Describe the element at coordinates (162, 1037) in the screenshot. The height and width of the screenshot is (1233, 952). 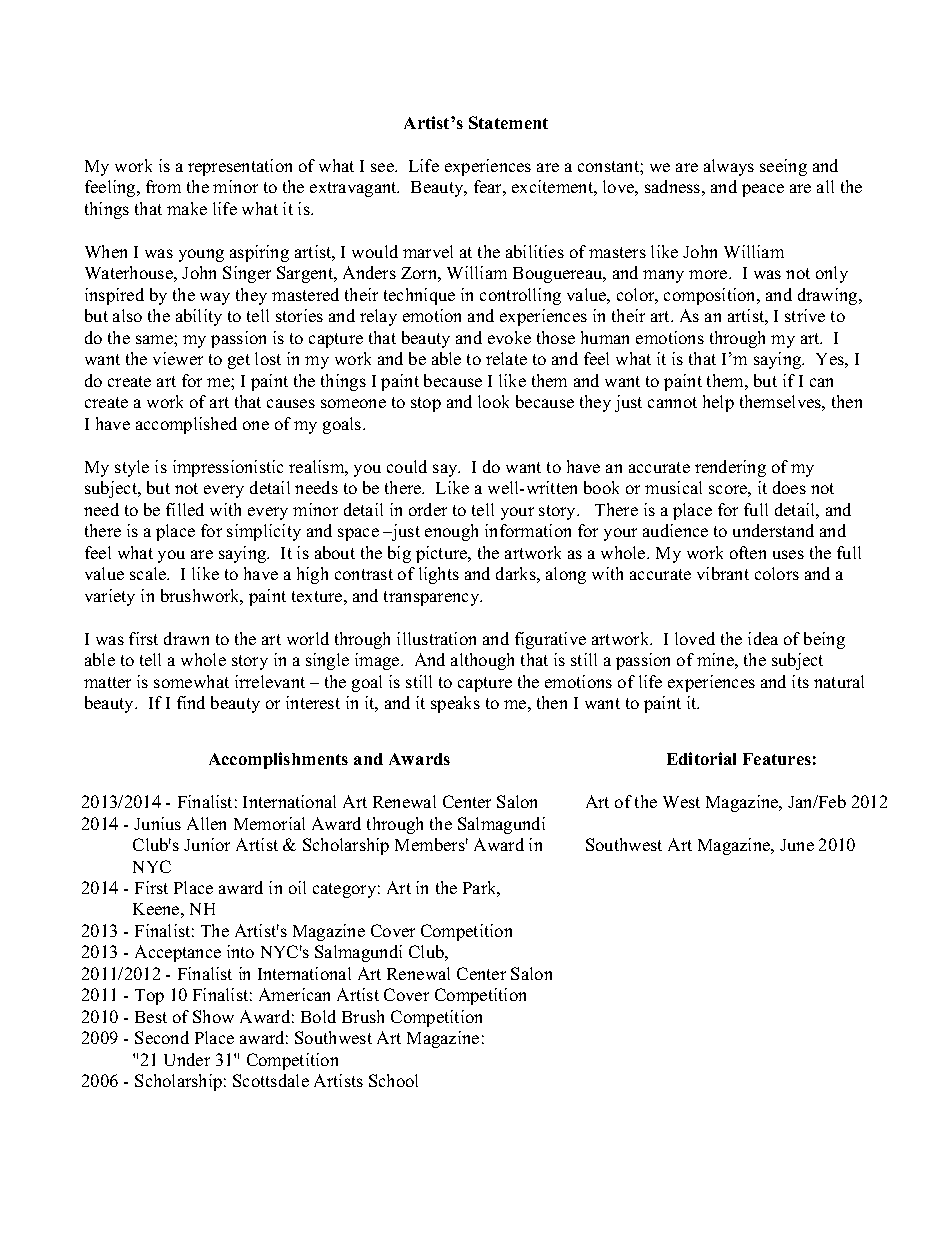
I see `Second` at that location.
